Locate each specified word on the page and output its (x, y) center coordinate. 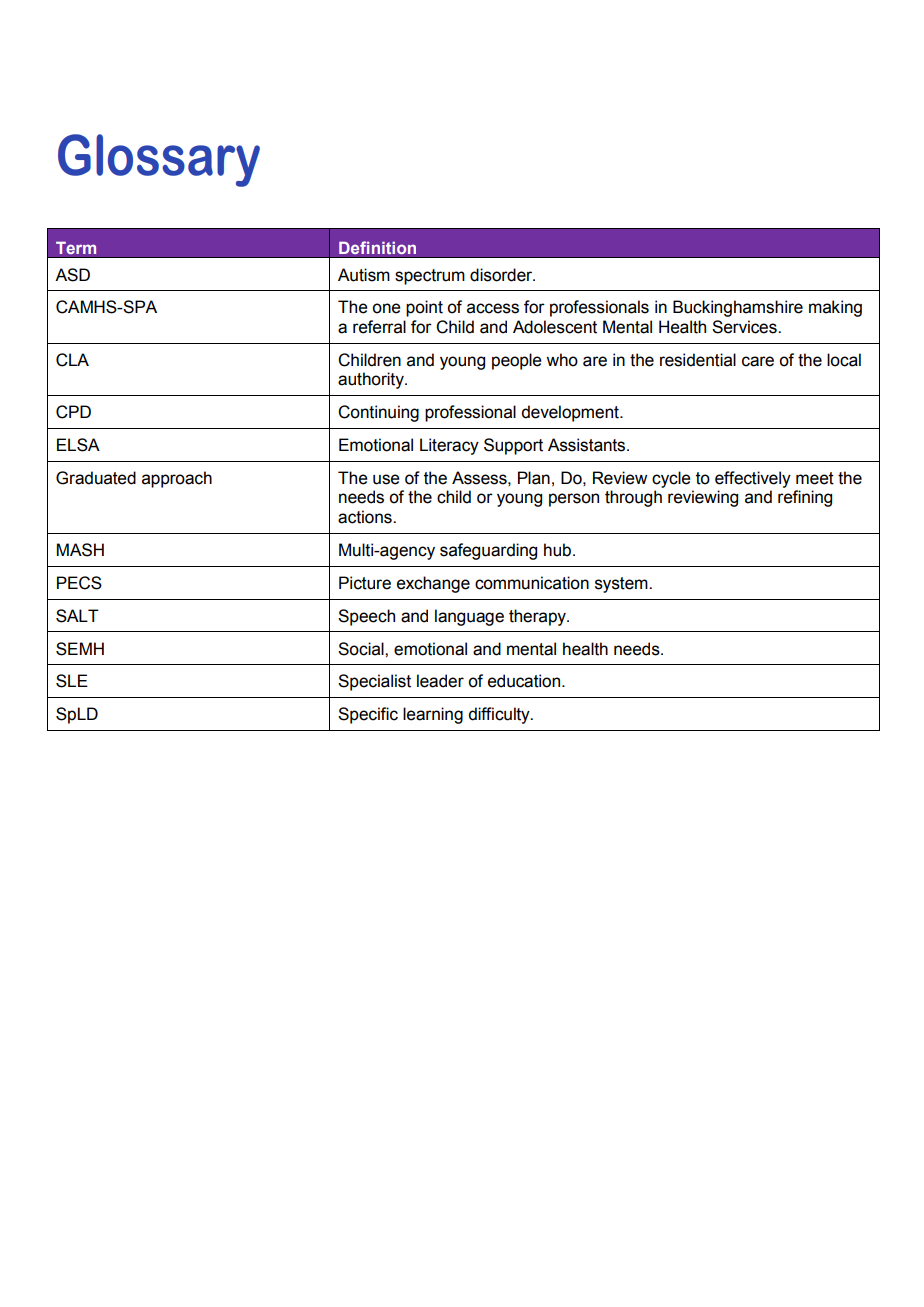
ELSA (78, 445)
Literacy (449, 446)
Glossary (159, 160)
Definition (377, 247)
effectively (753, 479)
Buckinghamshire (738, 308)
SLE (72, 681)
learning (433, 715)
